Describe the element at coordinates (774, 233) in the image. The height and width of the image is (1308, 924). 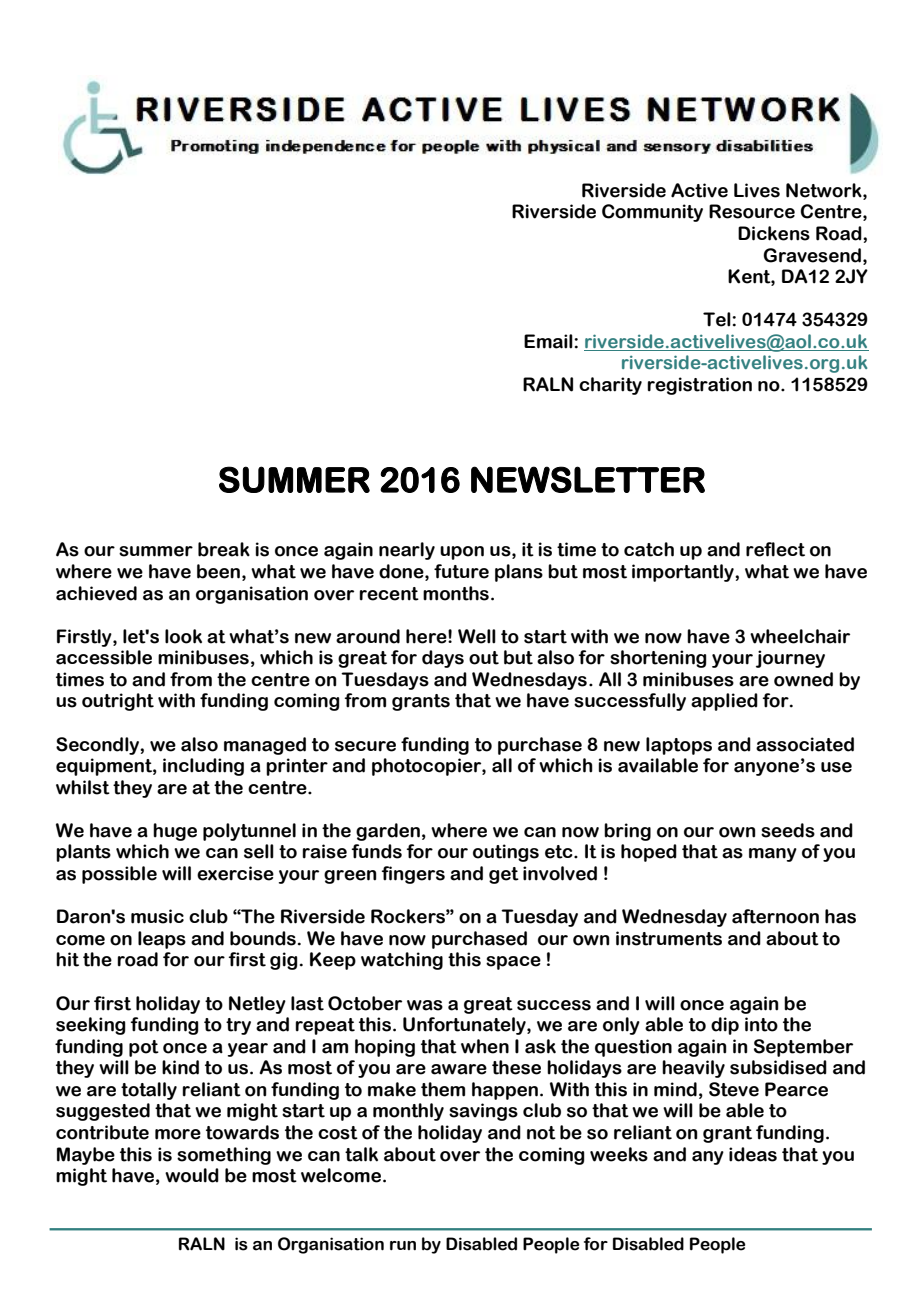
I see `Dickens` at that location.
